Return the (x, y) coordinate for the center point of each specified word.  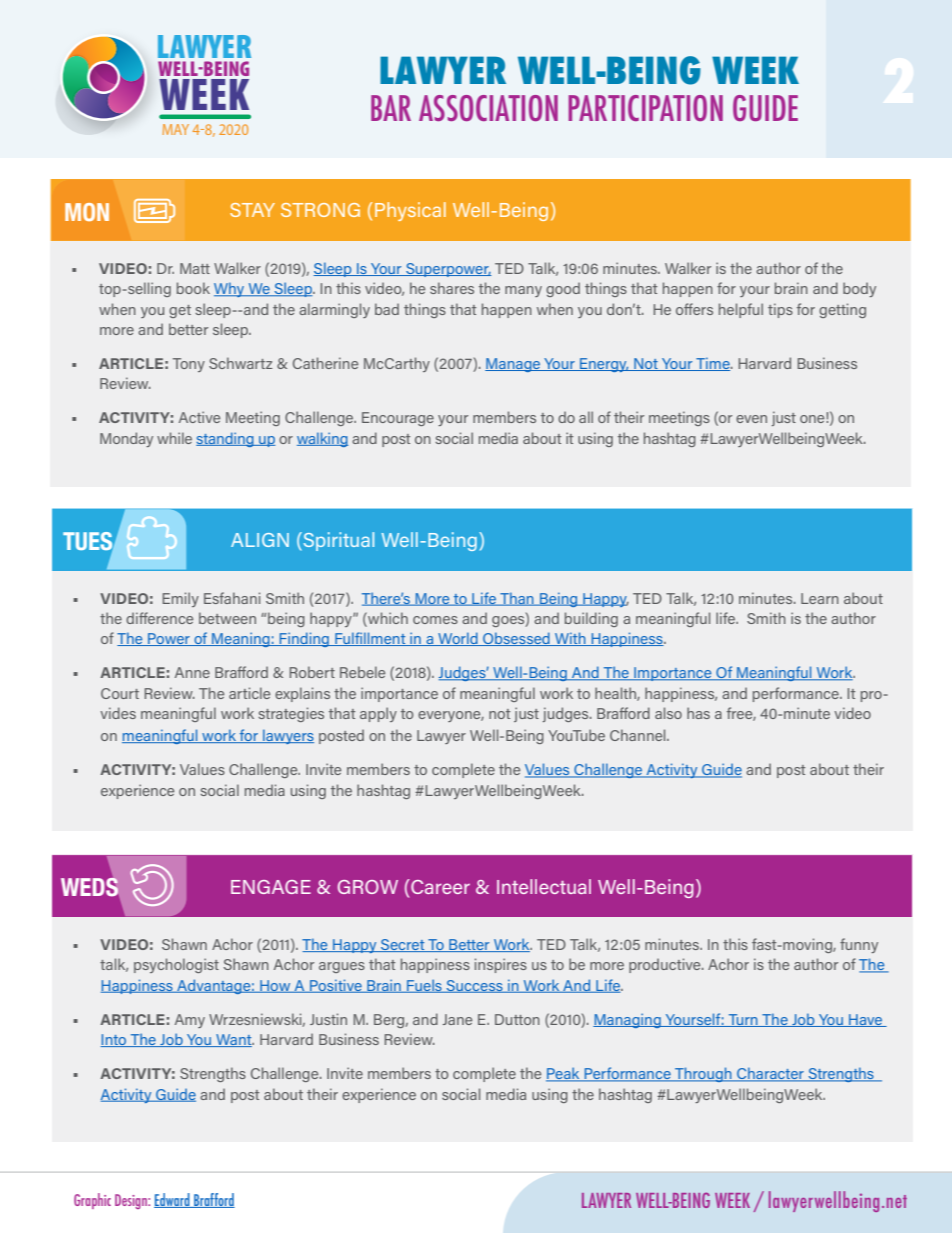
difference (159, 618)
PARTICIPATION (645, 108)
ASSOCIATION (488, 108)
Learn (820, 598)
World (458, 639)
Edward (173, 1200)
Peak (564, 1074)
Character (770, 1074)
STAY (252, 210)
